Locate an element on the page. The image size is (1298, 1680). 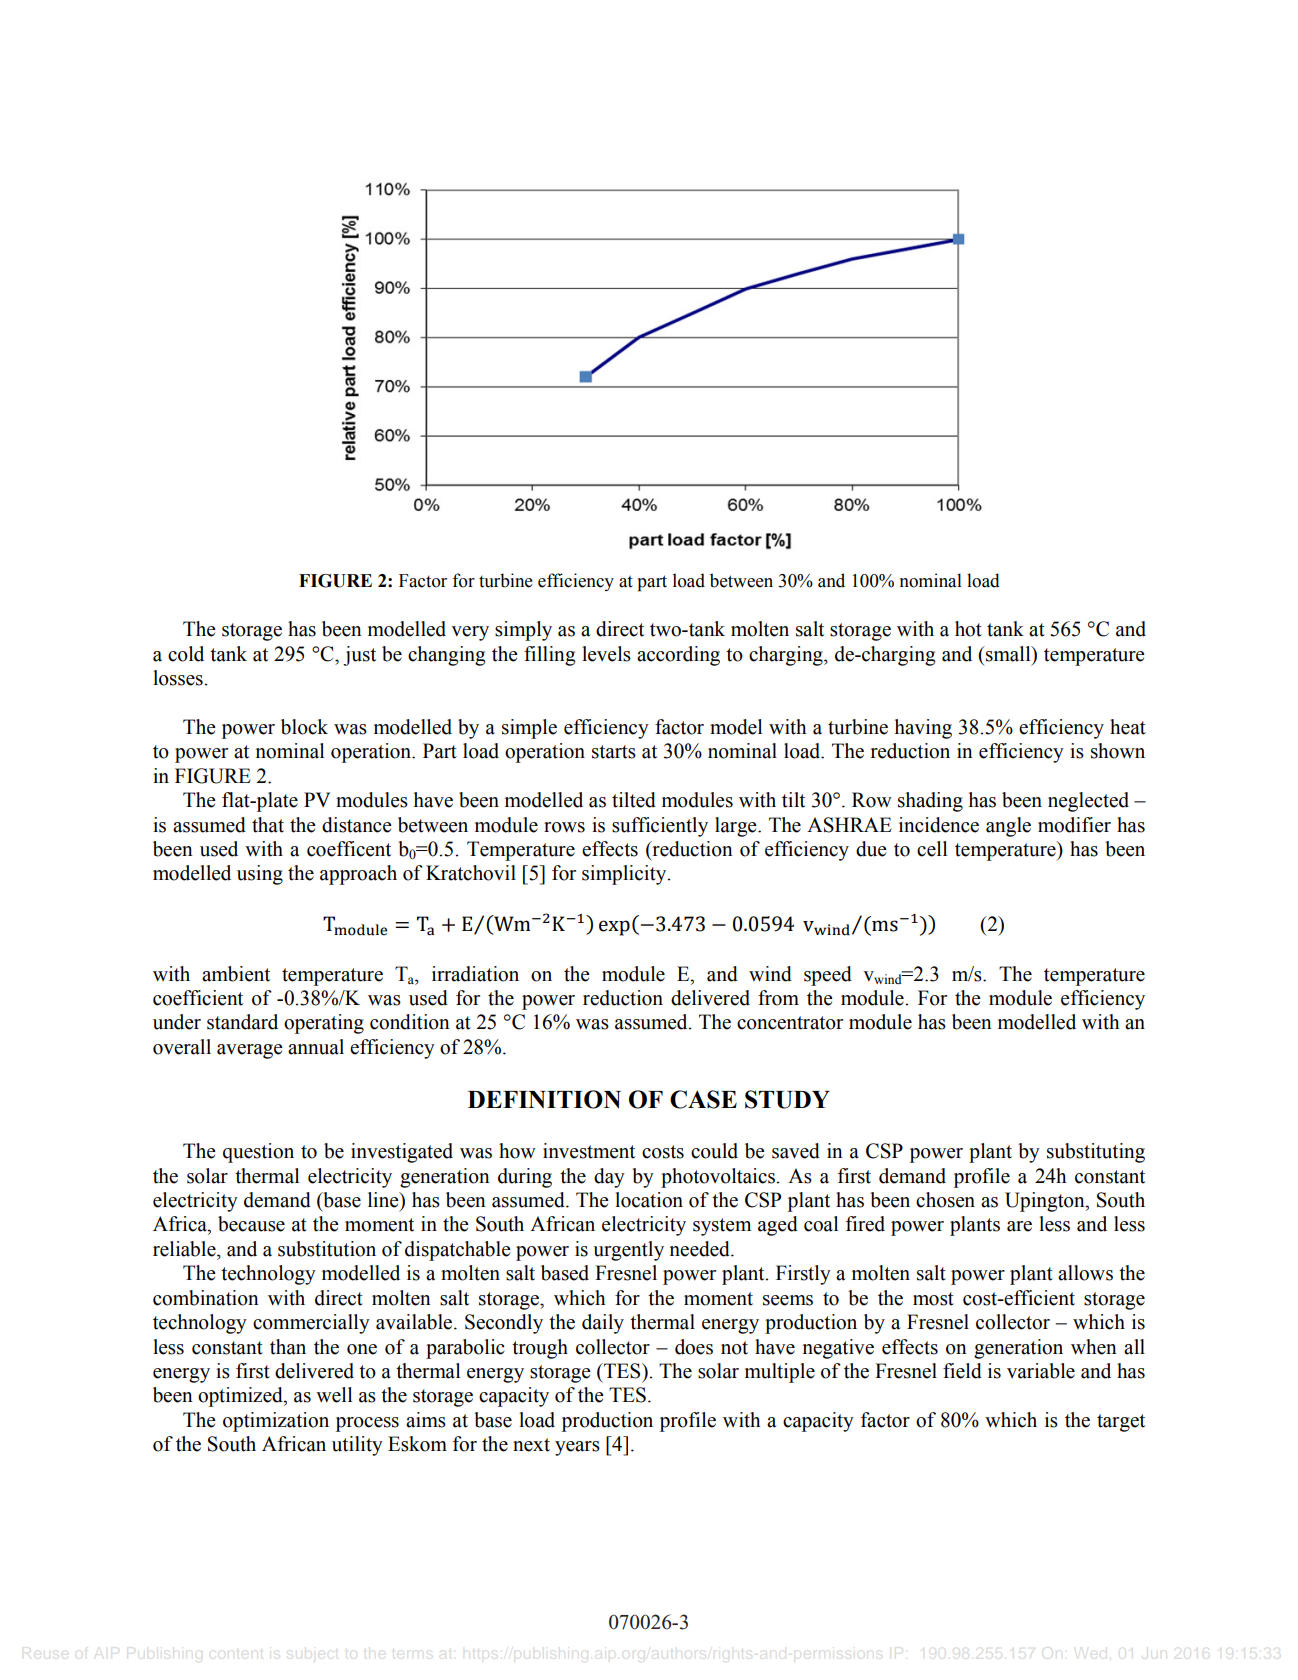
that is located at coordinates (268, 825).
